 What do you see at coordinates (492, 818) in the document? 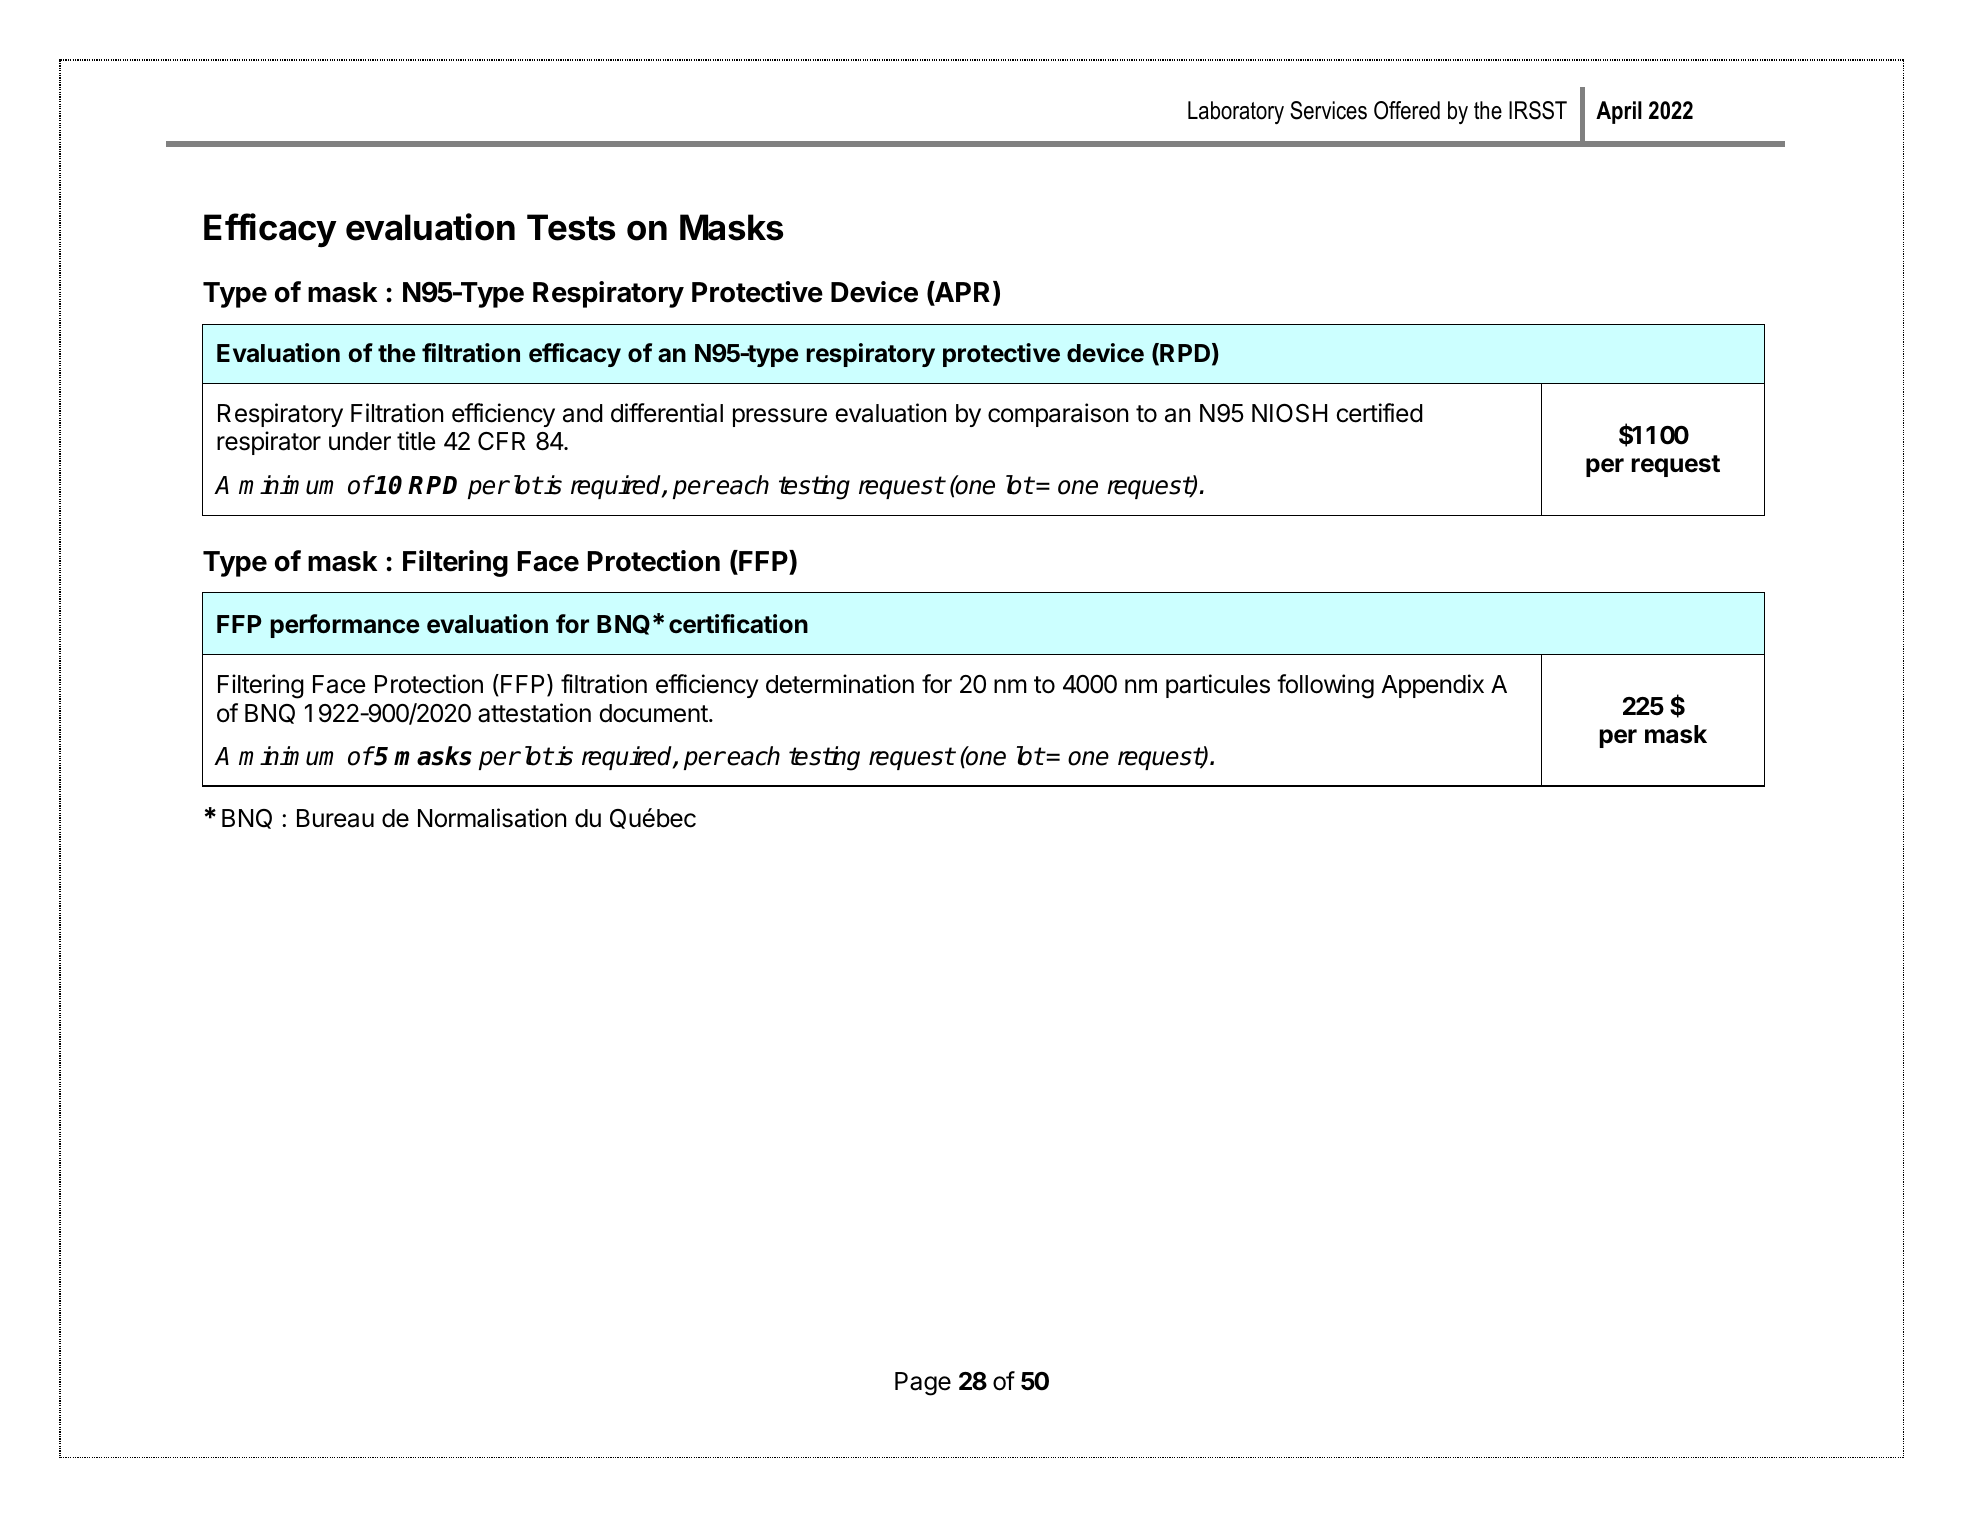
I see `Normalisation` at bounding box center [492, 818].
